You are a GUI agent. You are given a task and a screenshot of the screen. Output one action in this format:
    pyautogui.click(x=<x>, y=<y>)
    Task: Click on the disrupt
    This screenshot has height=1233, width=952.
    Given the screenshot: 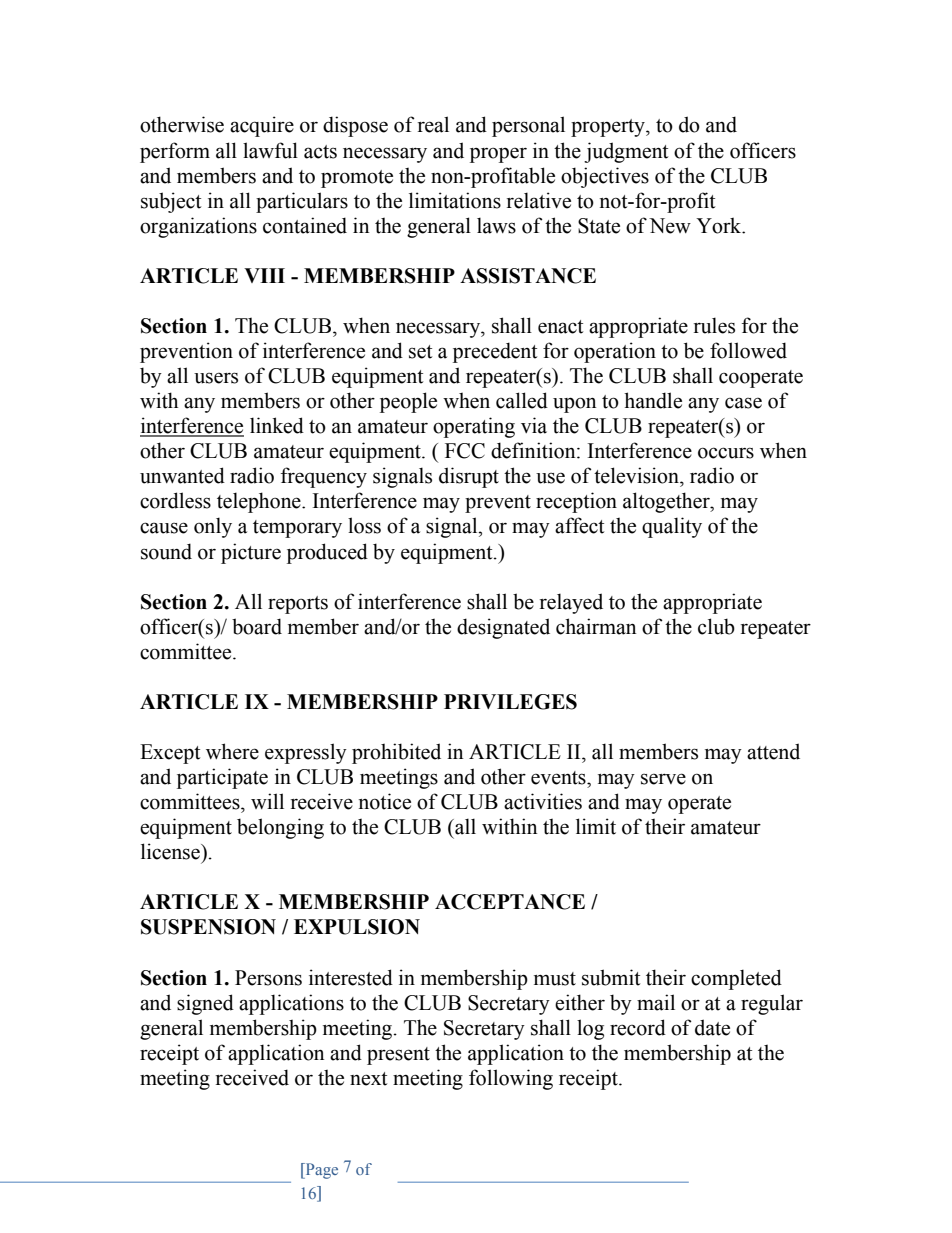 What is the action you would take?
    pyautogui.click(x=469, y=477)
